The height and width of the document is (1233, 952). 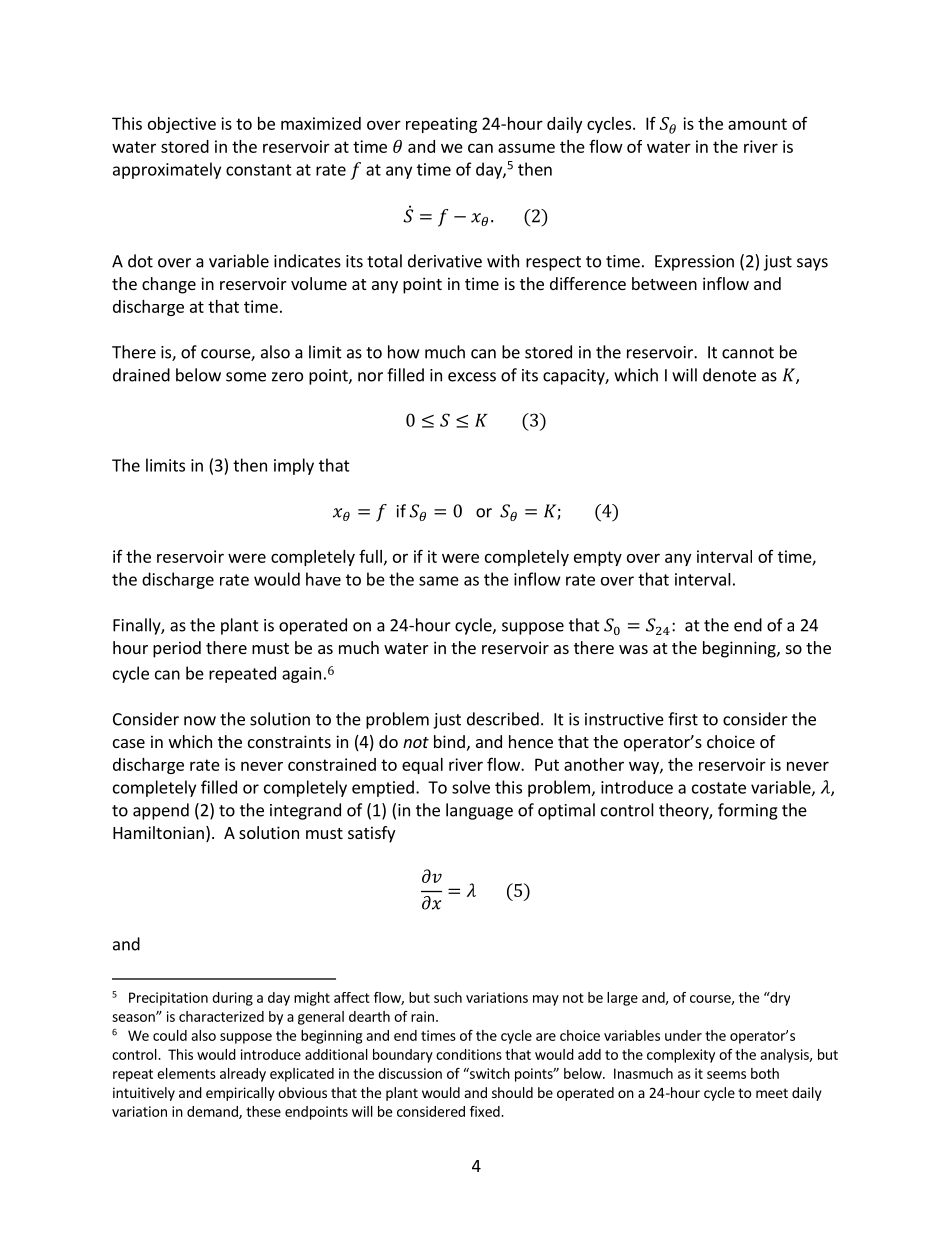 I want to click on period, so click(x=177, y=649).
